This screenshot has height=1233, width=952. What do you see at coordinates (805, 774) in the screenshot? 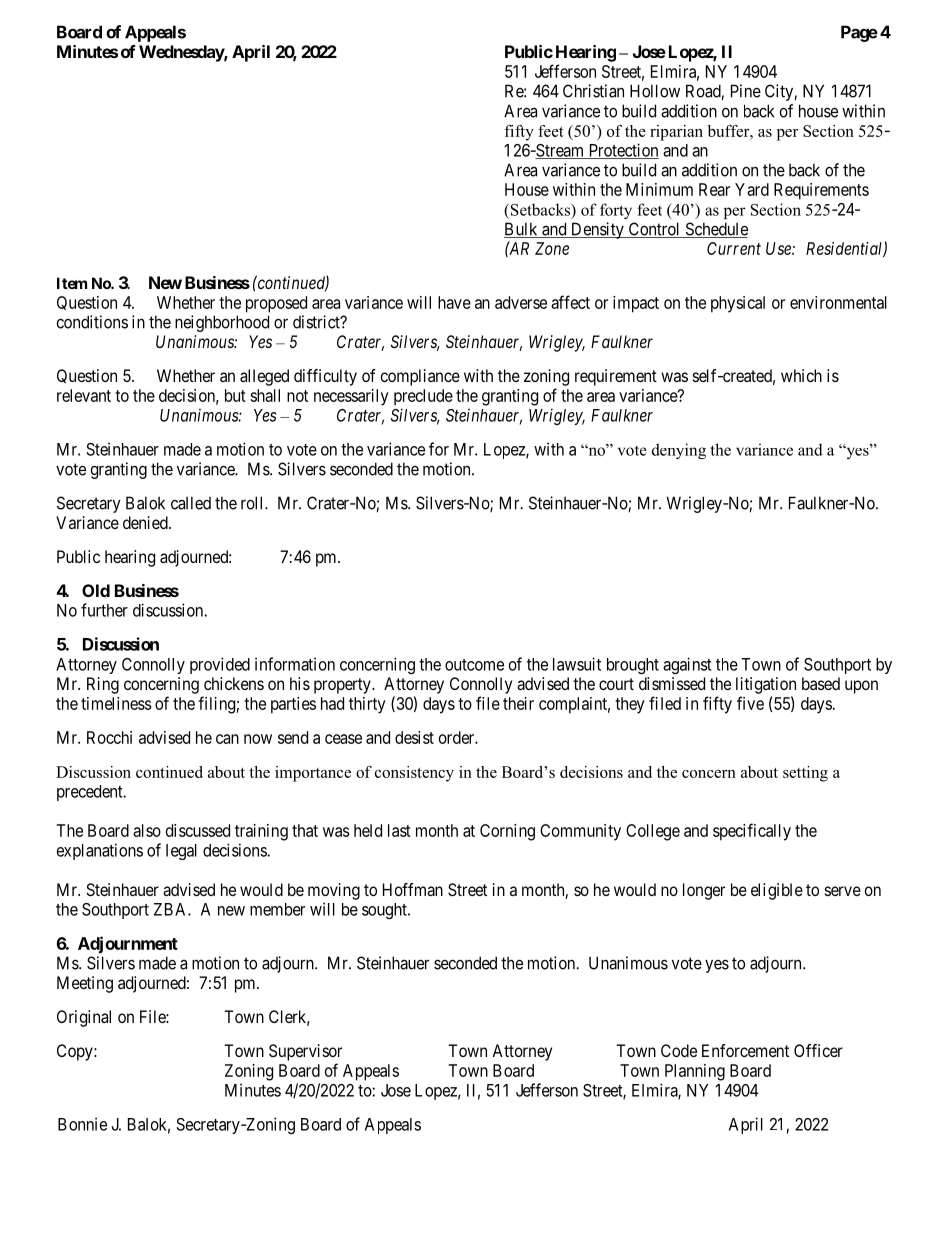
I see `setting` at bounding box center [805, 774].
